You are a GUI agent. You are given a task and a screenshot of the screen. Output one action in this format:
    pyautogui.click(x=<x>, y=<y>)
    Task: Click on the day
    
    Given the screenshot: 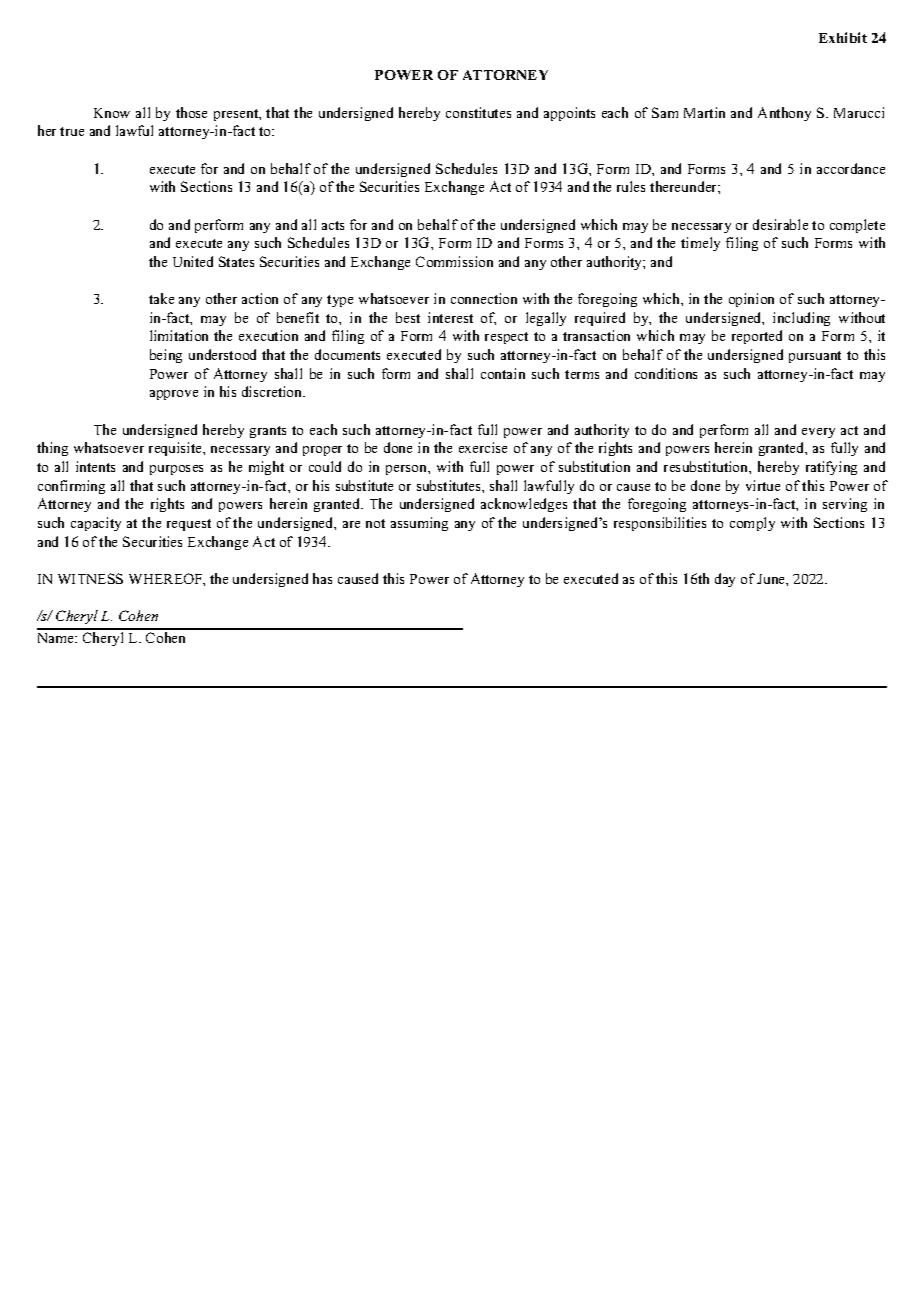 What is the action you would take?
    pyautogui.click(x=725, y=580)
